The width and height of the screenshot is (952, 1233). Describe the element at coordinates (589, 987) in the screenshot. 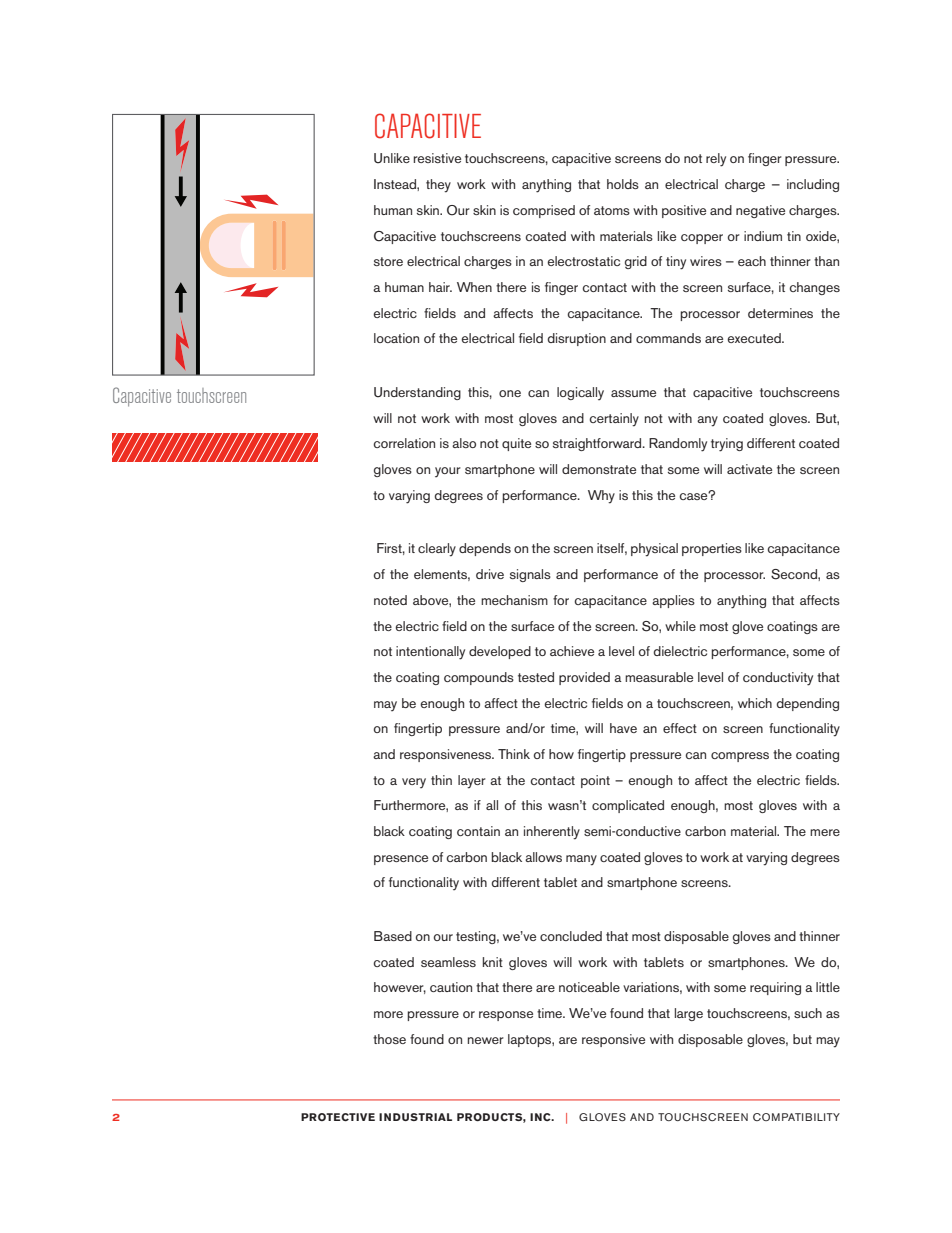

I see `noticeable` at that location.
